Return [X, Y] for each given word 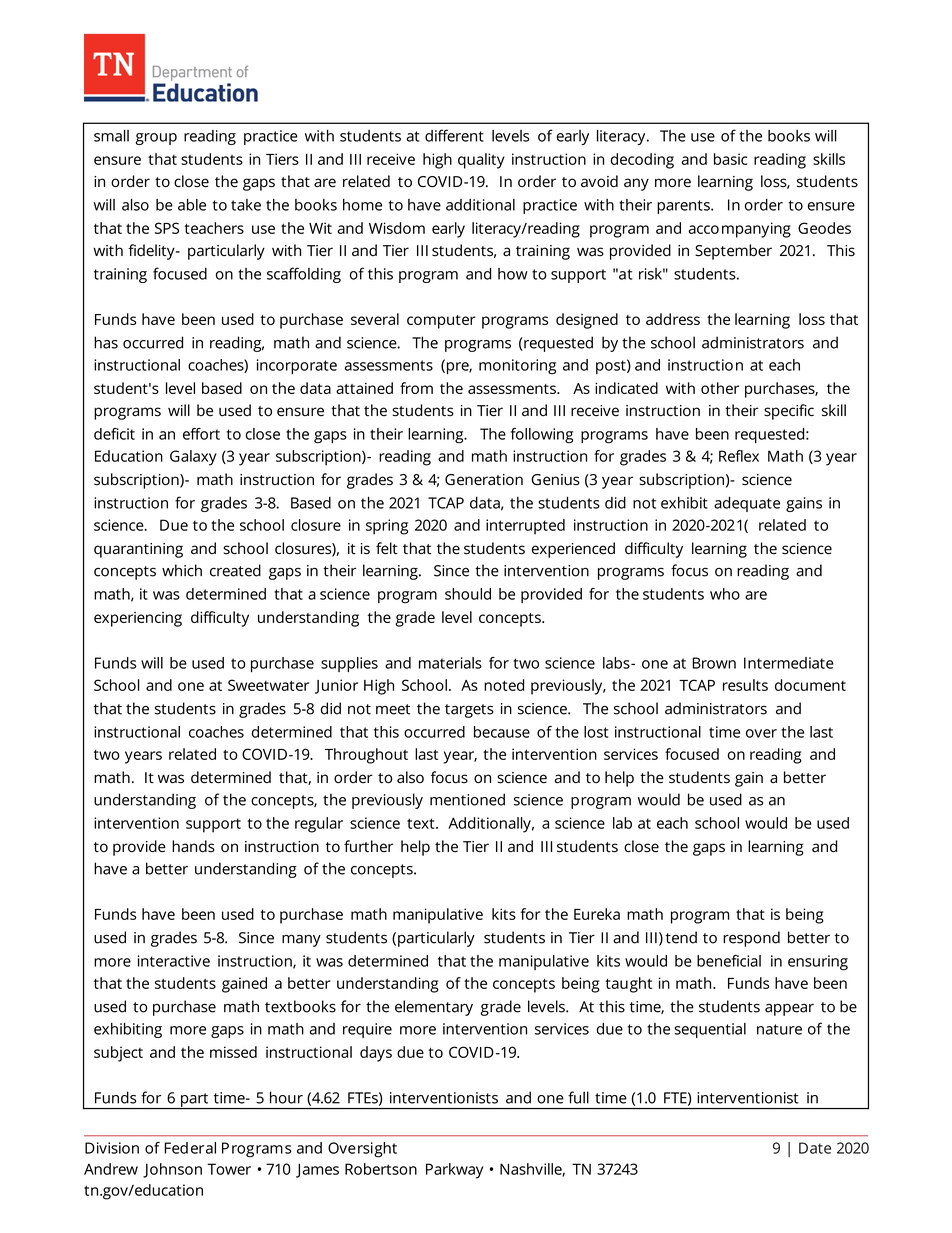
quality [481, 161]
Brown [714, 663]
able [192, 205]
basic [730, 159]
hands [193, 846]
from [416, 388]
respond [751, 939]
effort [201, 434]
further [368, 846]
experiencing [138, 619]
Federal [190, 1148]
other [720, 388]
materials [450, 663]
